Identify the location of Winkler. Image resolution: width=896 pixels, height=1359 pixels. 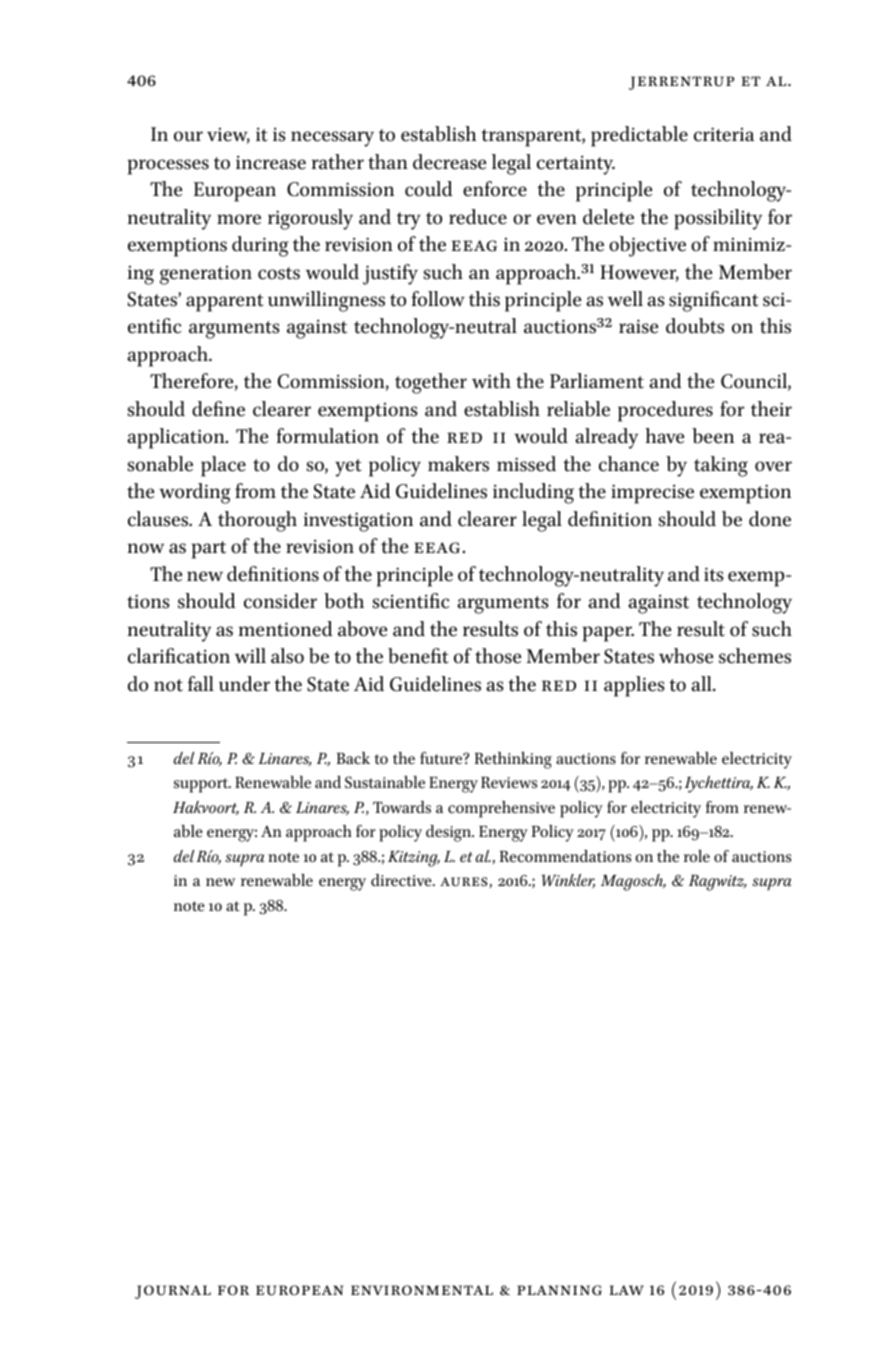
(568, 881).
